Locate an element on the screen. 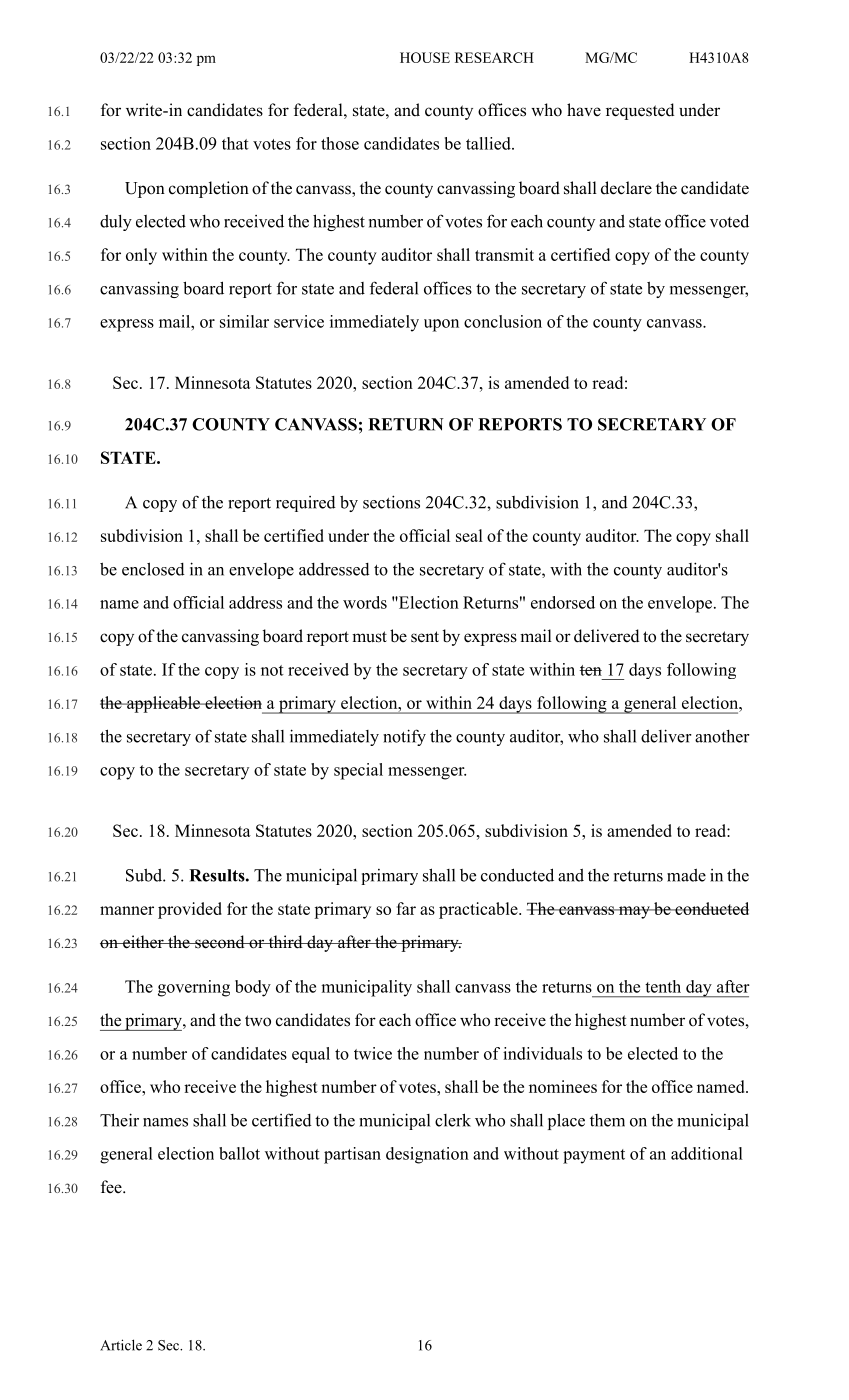 Image resolution: width=849 pixels, height=1400 pixels. applicable is located at coordinates (163, 704).
